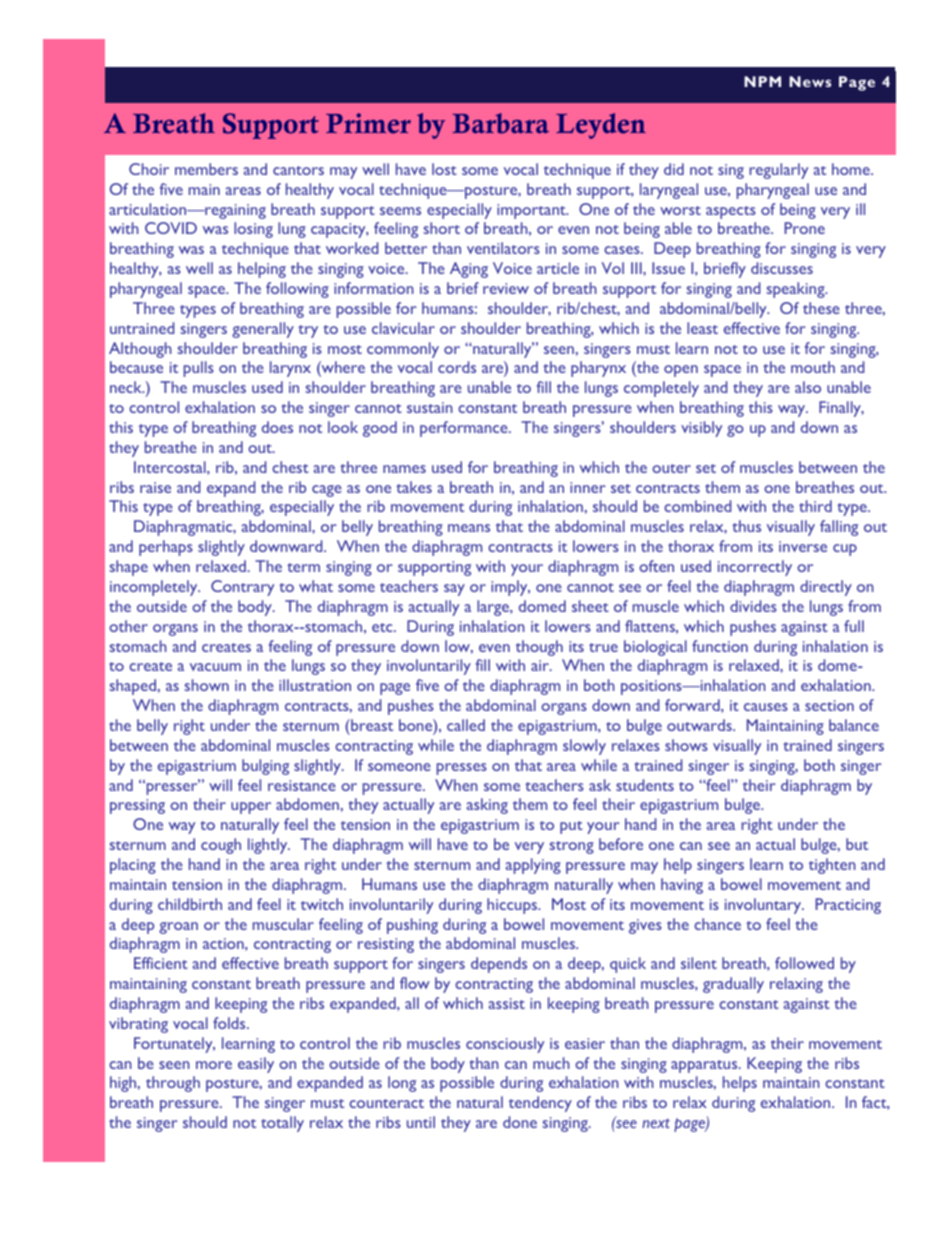  What do you see at coordinates (214, 1065) in the document?
I see `more` at bounding box center [214, 1065].
